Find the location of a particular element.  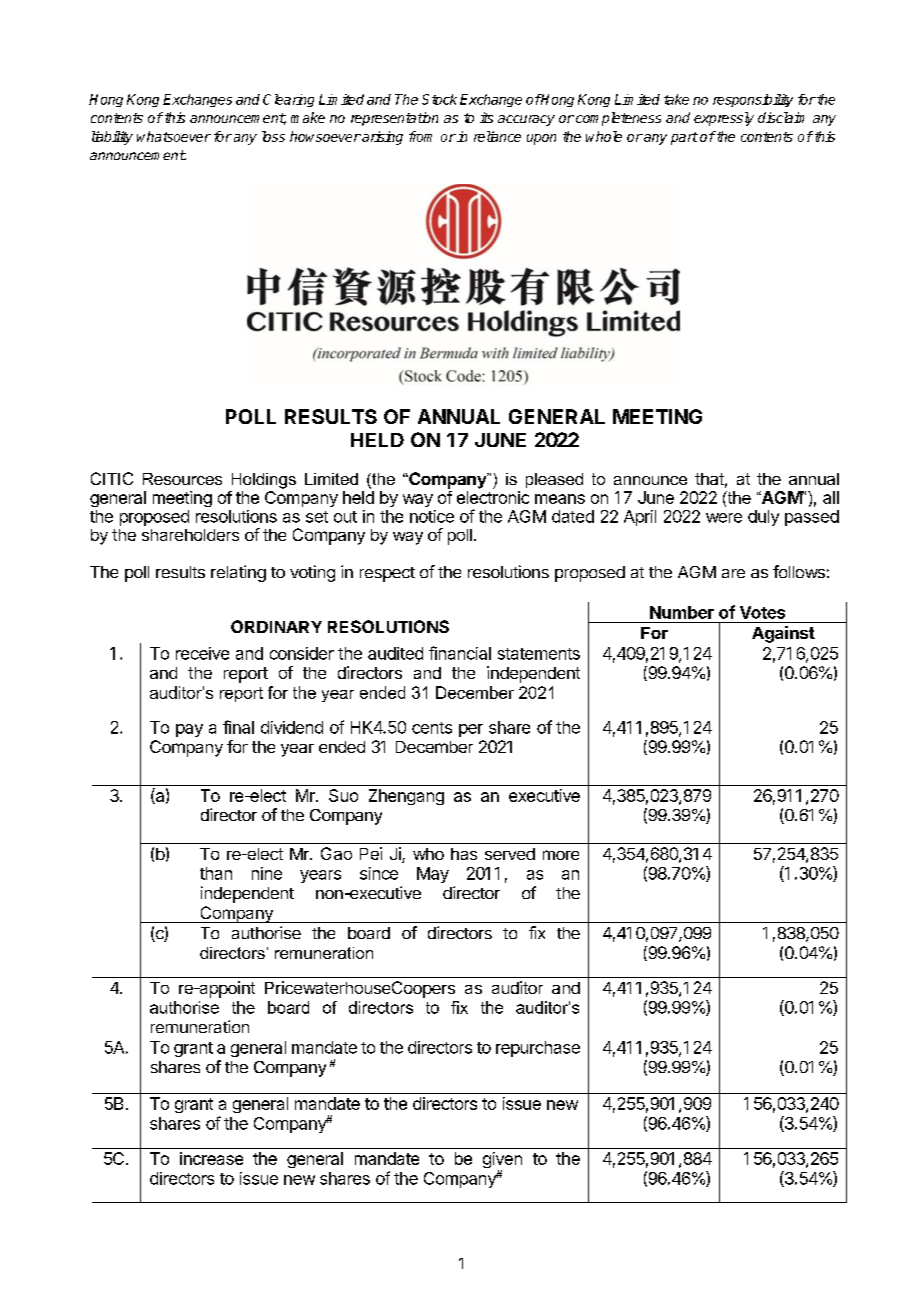

notice is located at coordinates (432, 516).
